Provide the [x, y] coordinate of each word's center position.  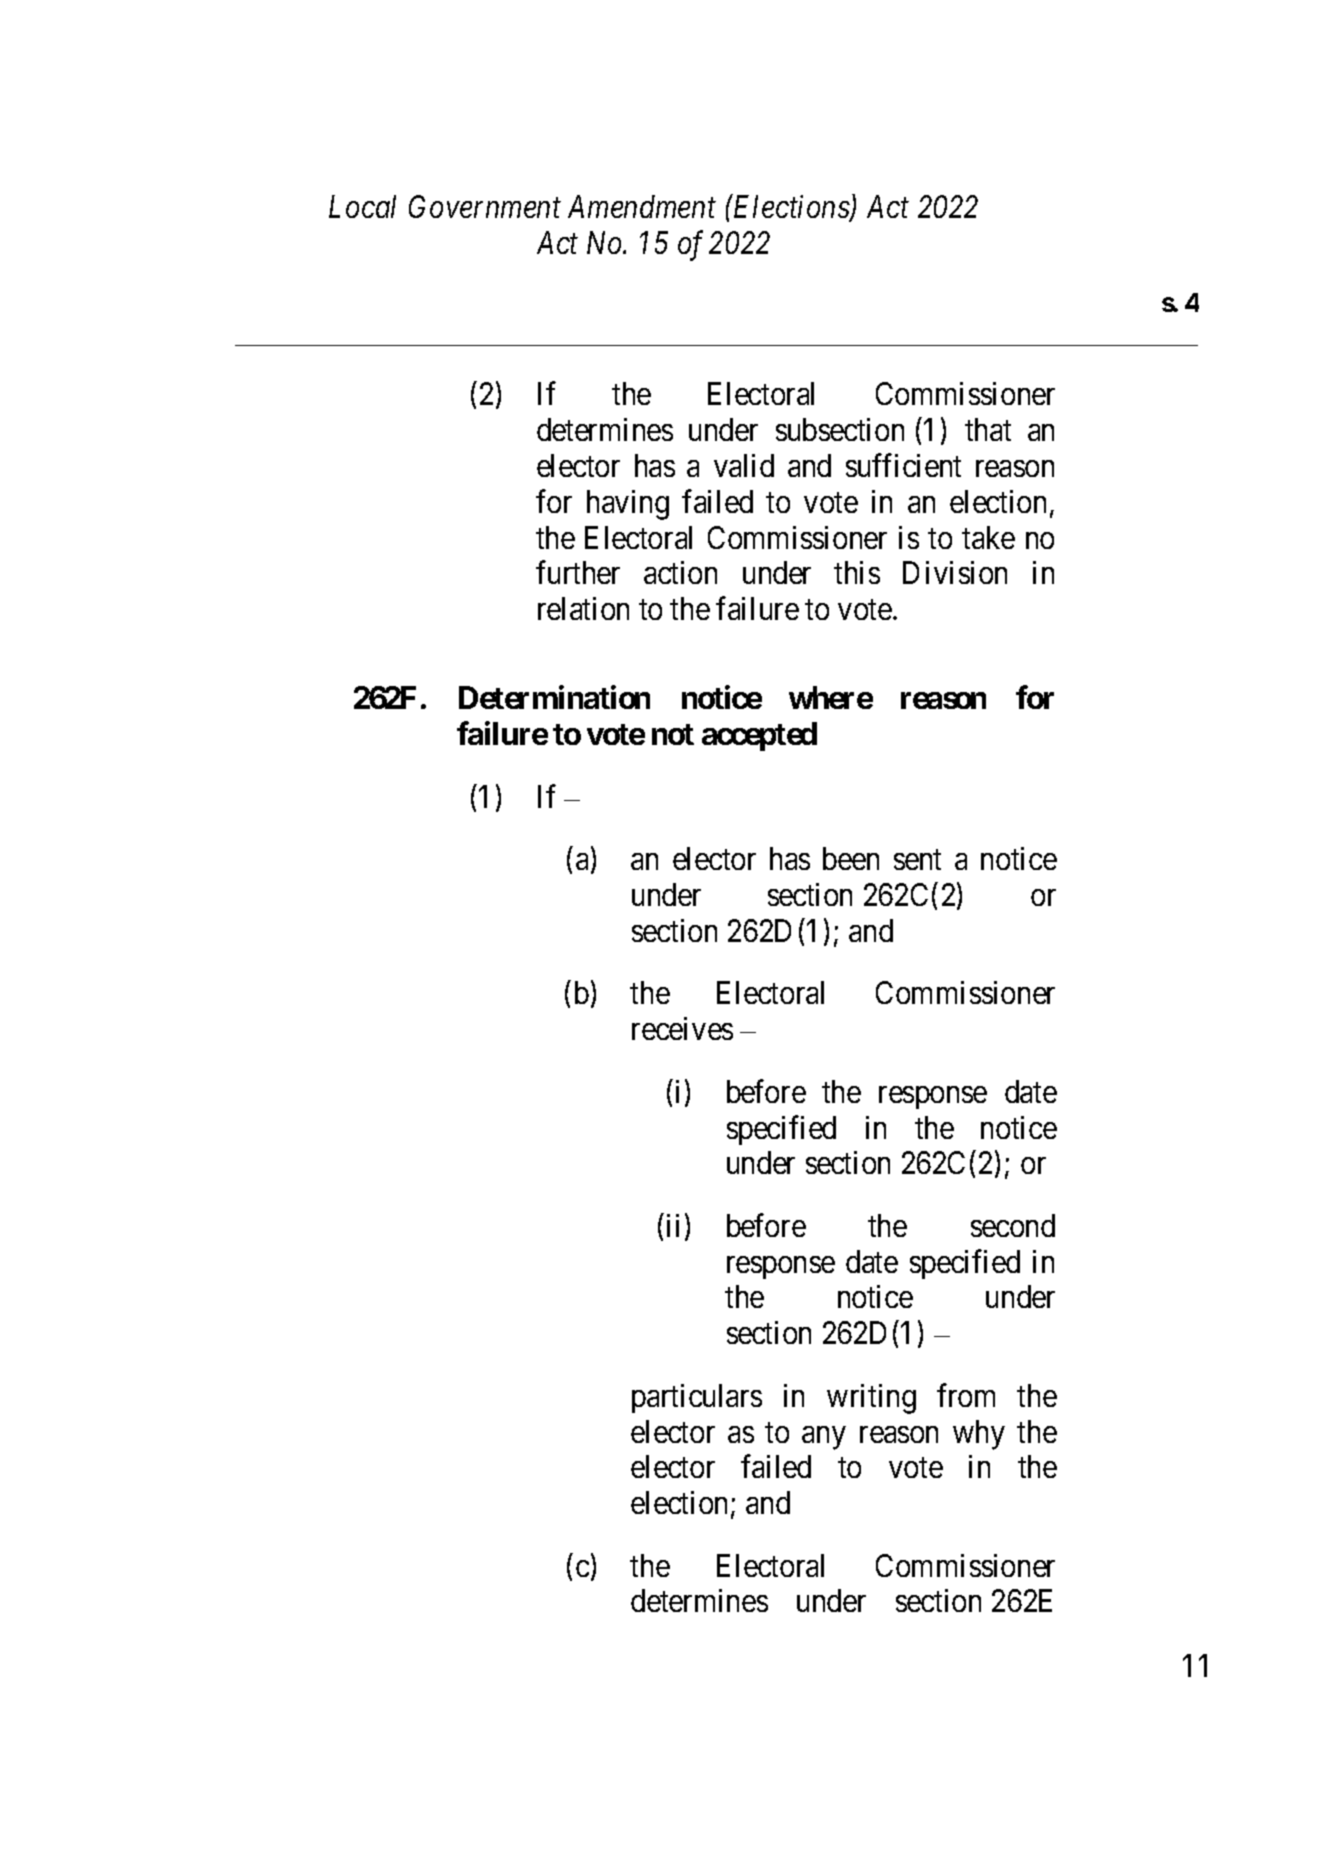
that [988, 429]
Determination [554, 697]
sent [917, 860]
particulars [697, 1398]
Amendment [642, 206]
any [824, 1438]
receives [682, 1028]
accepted [759, 736]
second [1013, 1225]
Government [485, 206]
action [680, 572]
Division [955, 572]
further [578, 572]
